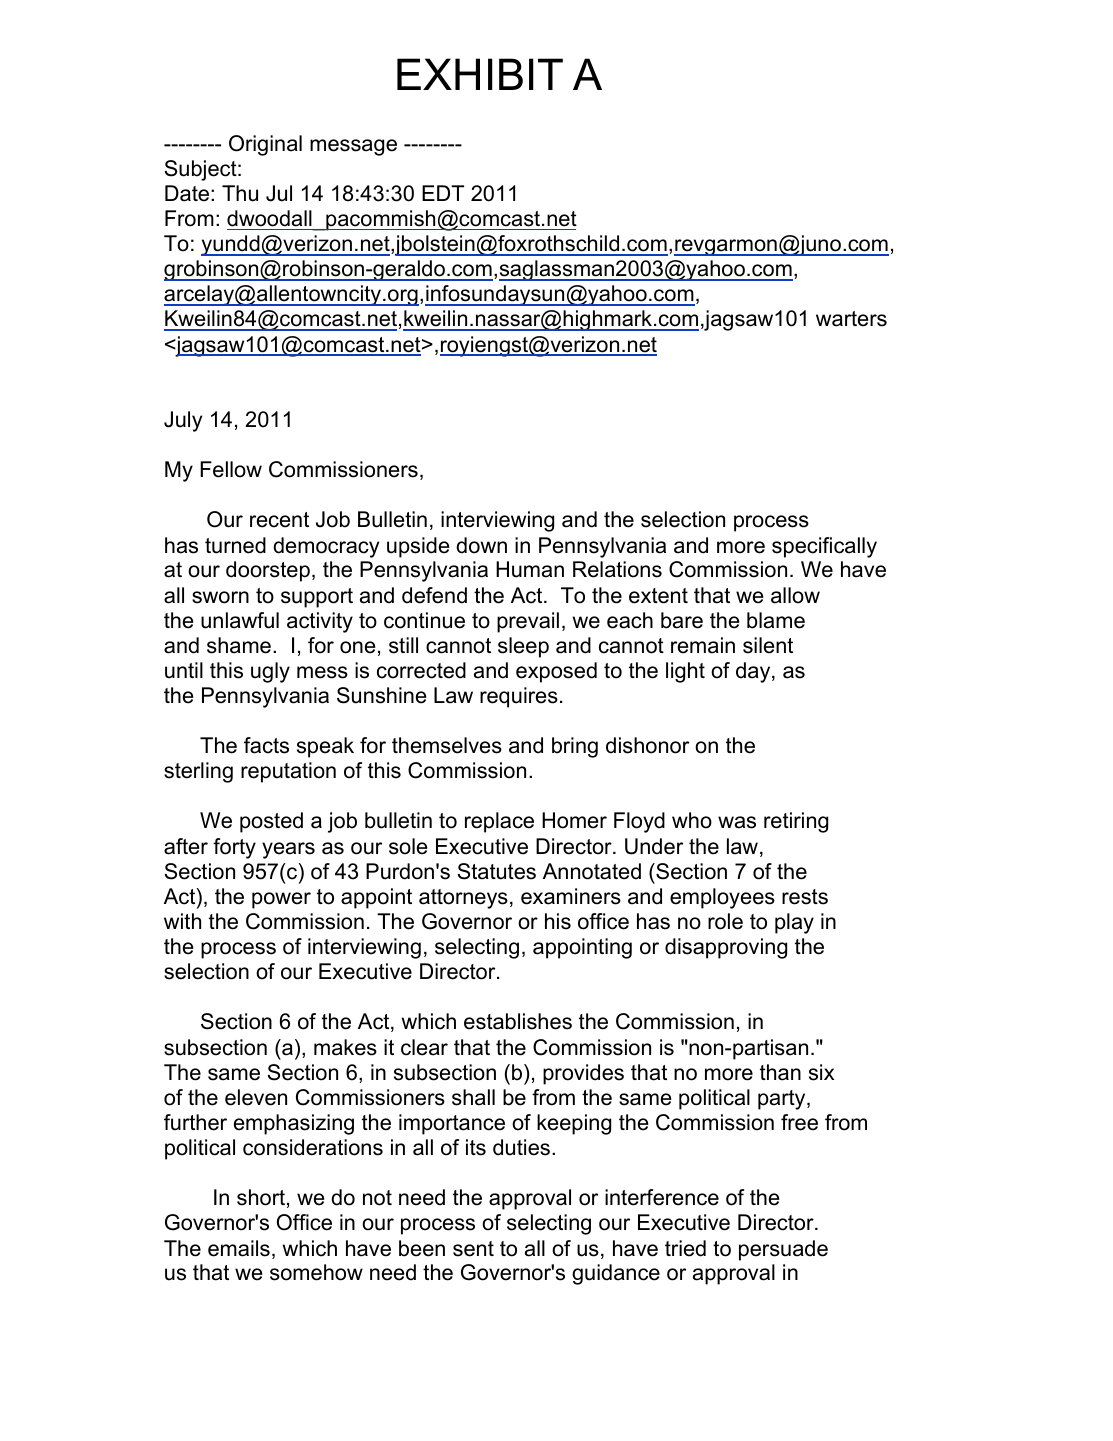 Image resolution: width=1113 pixels, height=1441 pixels. What do you see at coordinates (239, 1248) in the image?
I see `emails` at bounding box center [239, 1248].
